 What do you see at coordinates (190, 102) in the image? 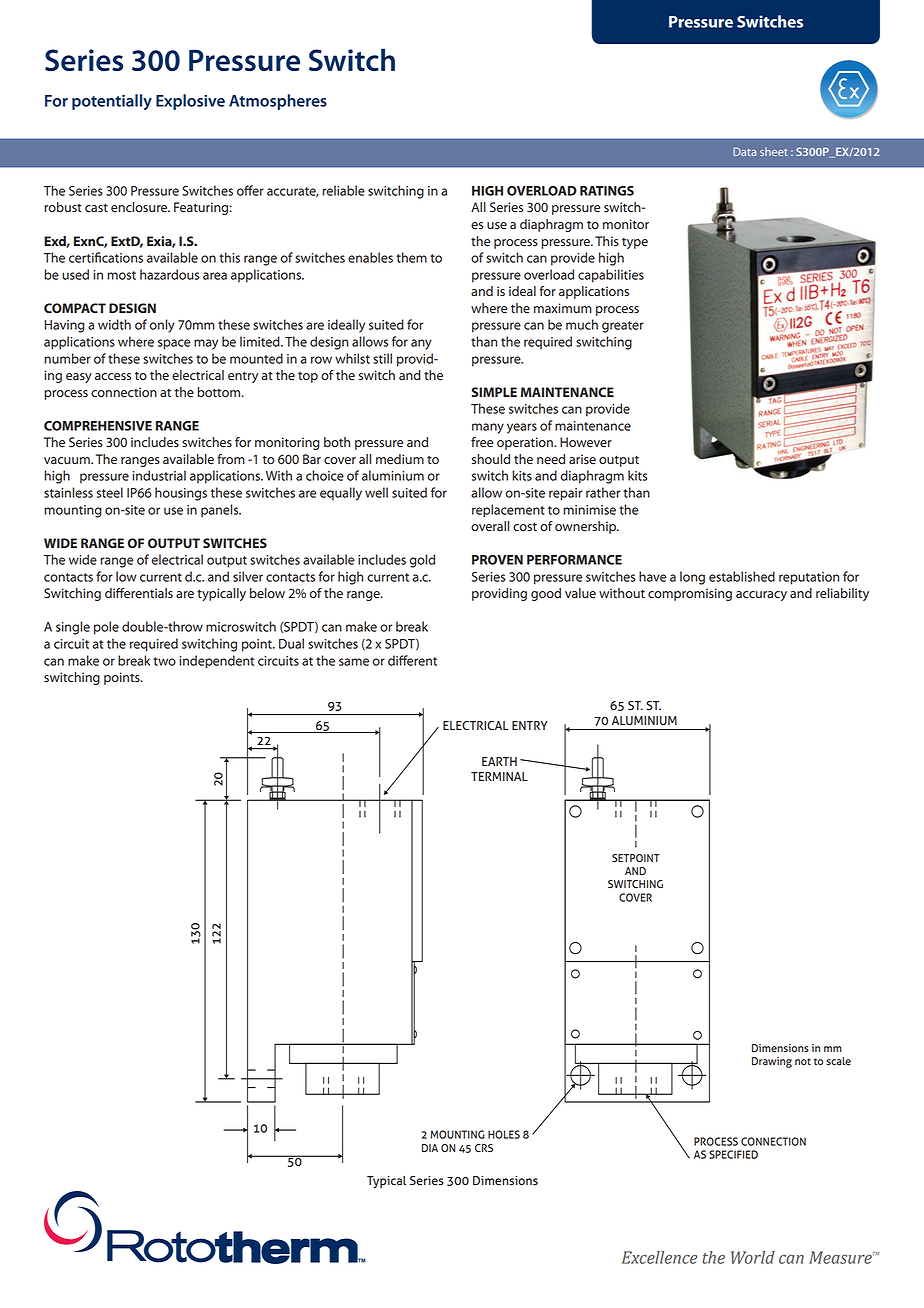
I see `Explosive` at bounding box center [190, 102].
